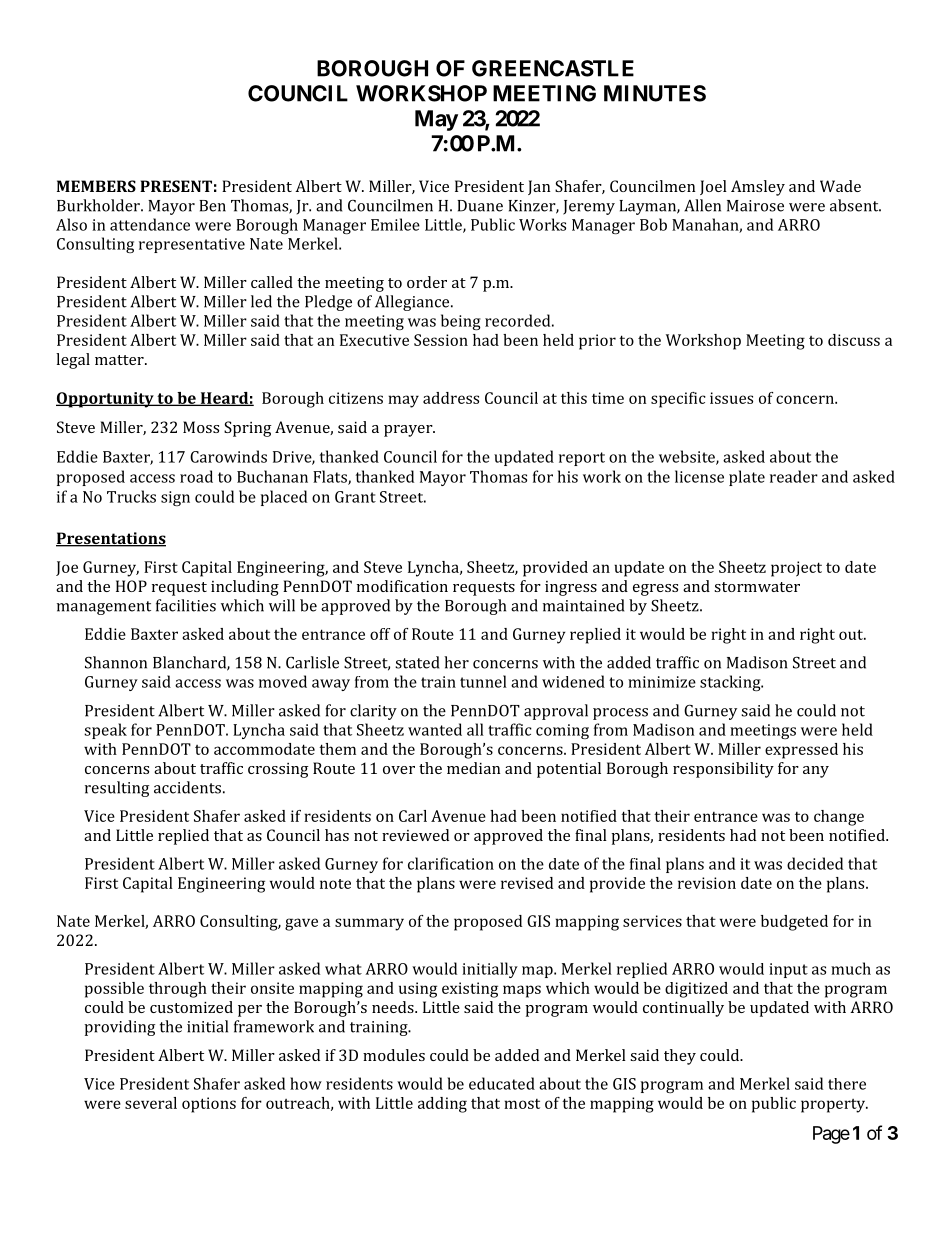 The width and height of the screenshot is (952, 1233). Describe the element at coordinates (442, 1105) in the screenshot. I see `adding` at that location.
